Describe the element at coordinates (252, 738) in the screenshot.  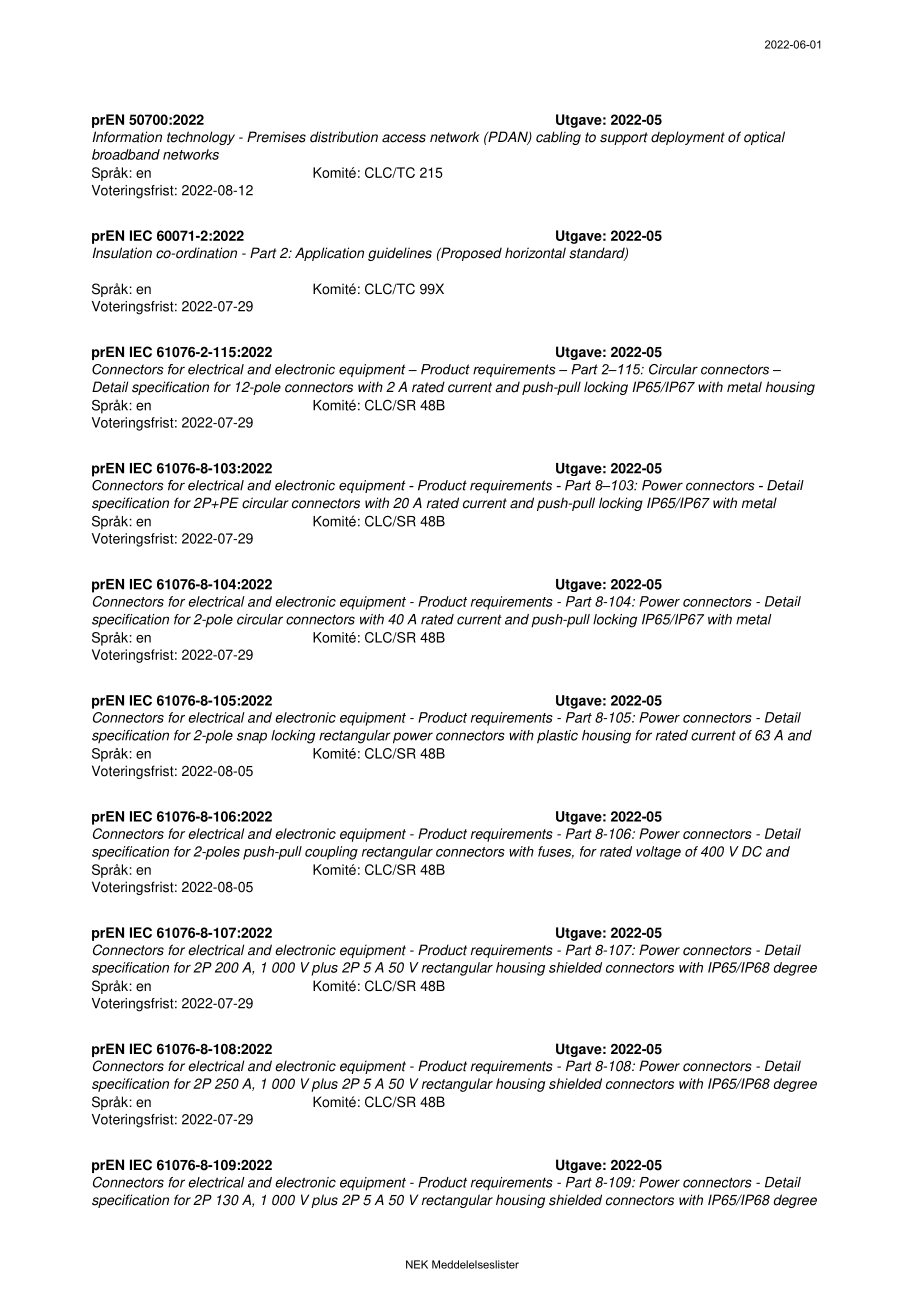
I see `snap` at that location.
